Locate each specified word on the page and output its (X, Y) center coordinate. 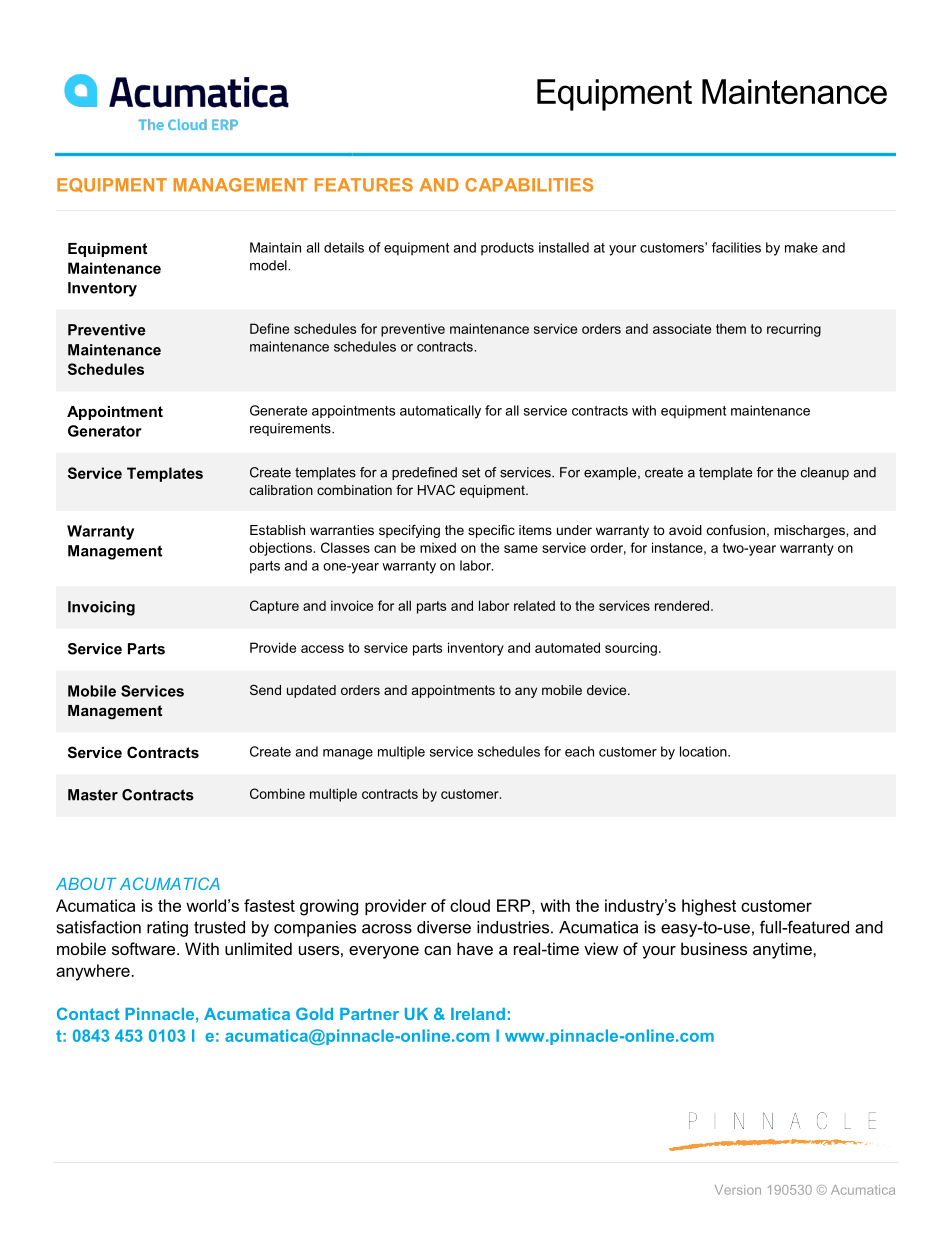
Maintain (275, 247)
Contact (88, 1013)
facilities (736, 247)
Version (738, 1190)
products (507, 248)
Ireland (478, 1014)
